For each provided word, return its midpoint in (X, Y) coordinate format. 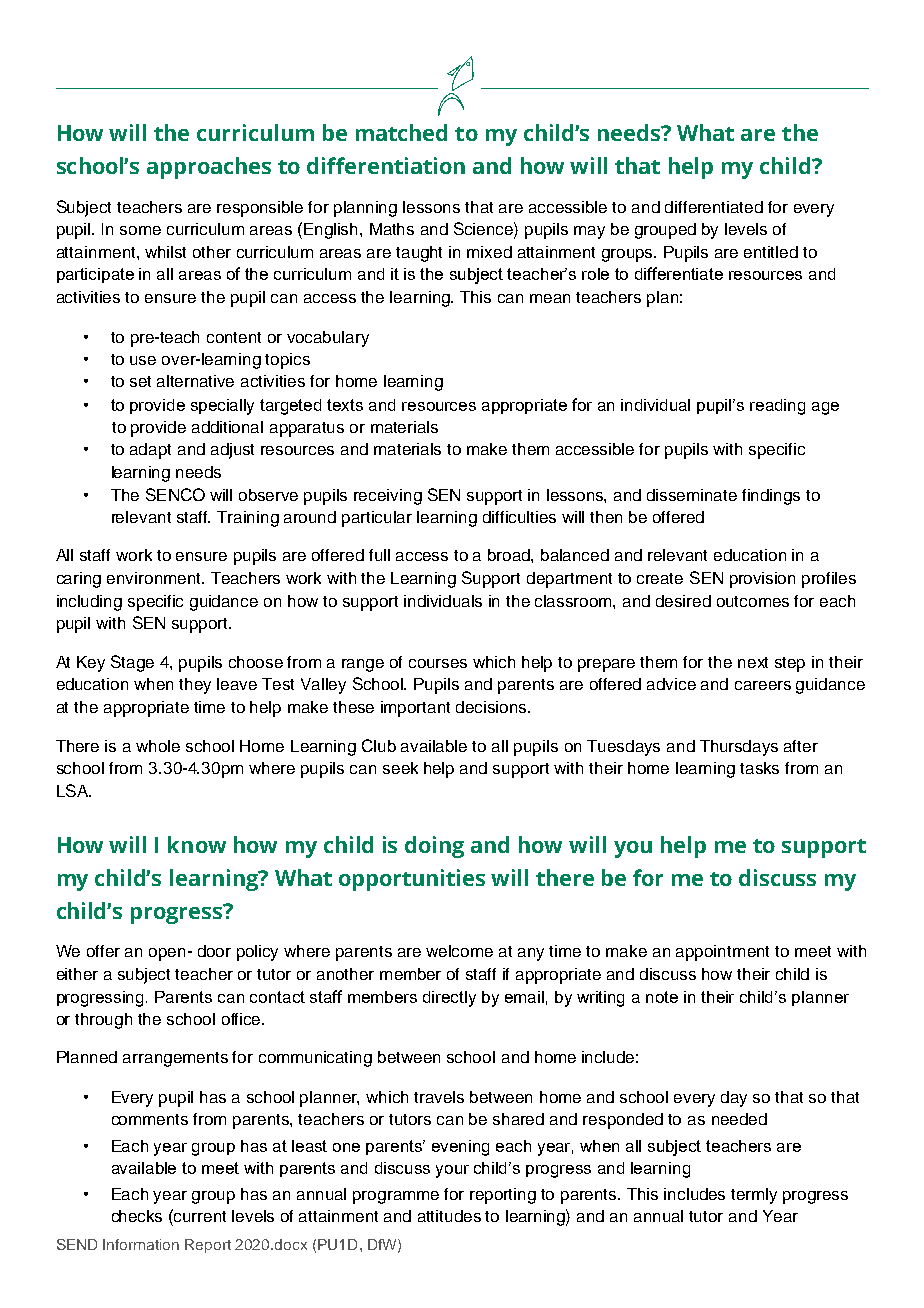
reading (777, 407)
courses (438, 663)
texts (345, 405)
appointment (722, 953)
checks (137, 1216)
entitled (771, 252)
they (195, 686)
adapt (150, 451)
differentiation (386, 165)
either (77, 974)
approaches (209, 168)
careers (763, 685)
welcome (459, 951)
